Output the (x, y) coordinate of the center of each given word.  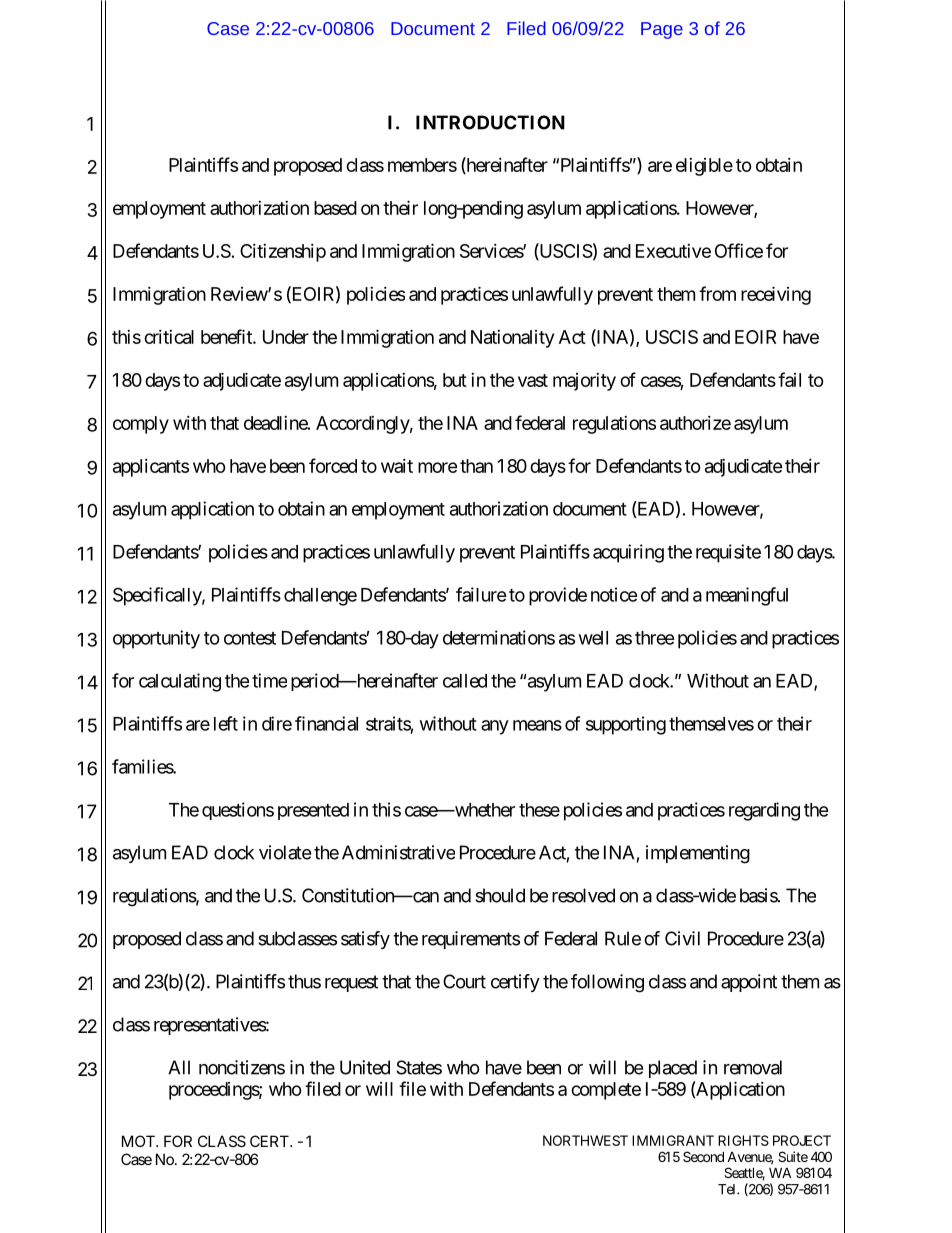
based (335, 208)
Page (662, 30)
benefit (227, 336)
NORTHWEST (585, 1140)
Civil (682, 938)
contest (250, 638)
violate (285, 852)
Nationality (512, 339)
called (465, 681)
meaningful (747, 596)
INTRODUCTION (490, 122)
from (717, 293)
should (500, 895)
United (365, 1067)
